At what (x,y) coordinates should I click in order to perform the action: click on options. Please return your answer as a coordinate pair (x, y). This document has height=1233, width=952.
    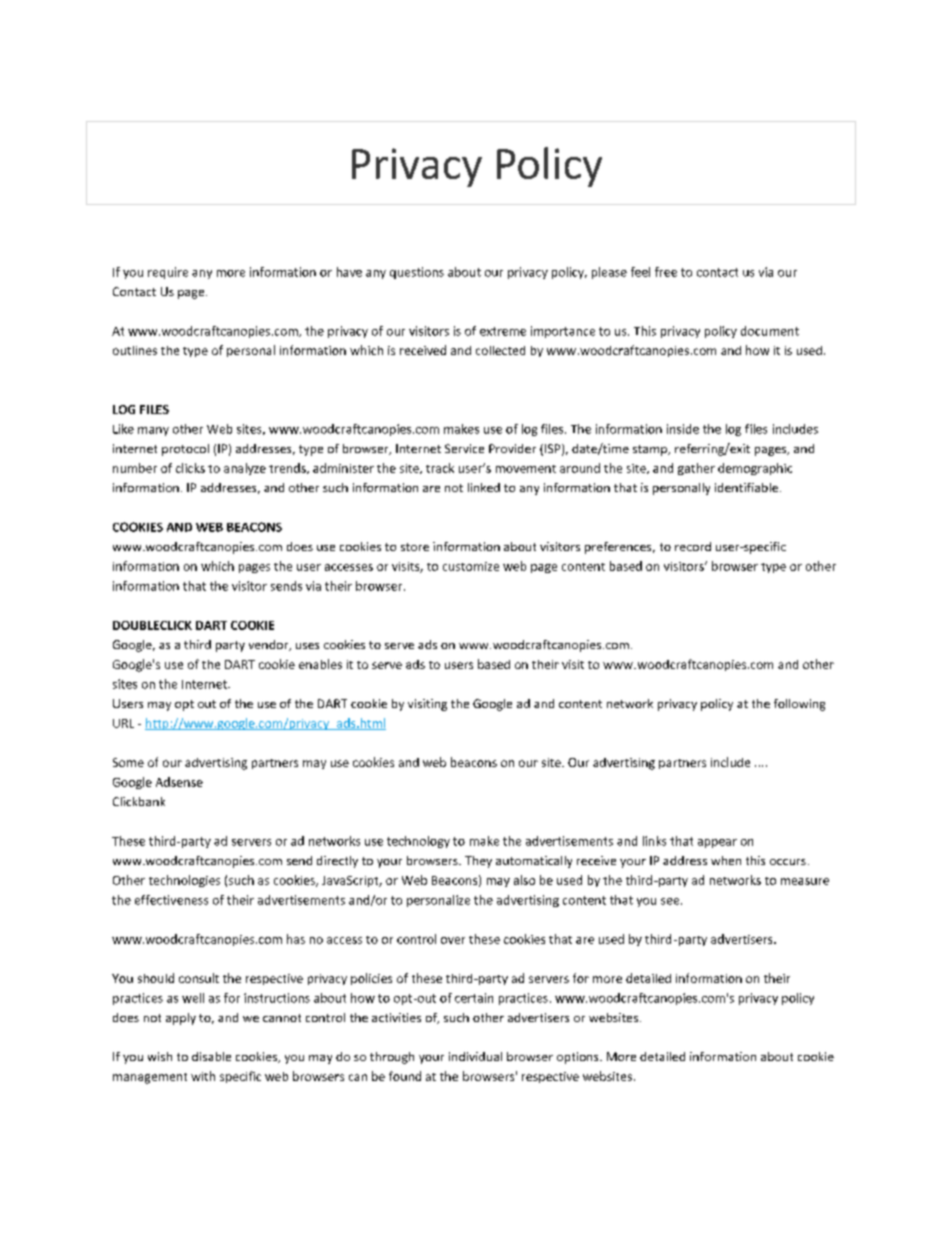
    Looking at the image, I should click on (579, 1058).
